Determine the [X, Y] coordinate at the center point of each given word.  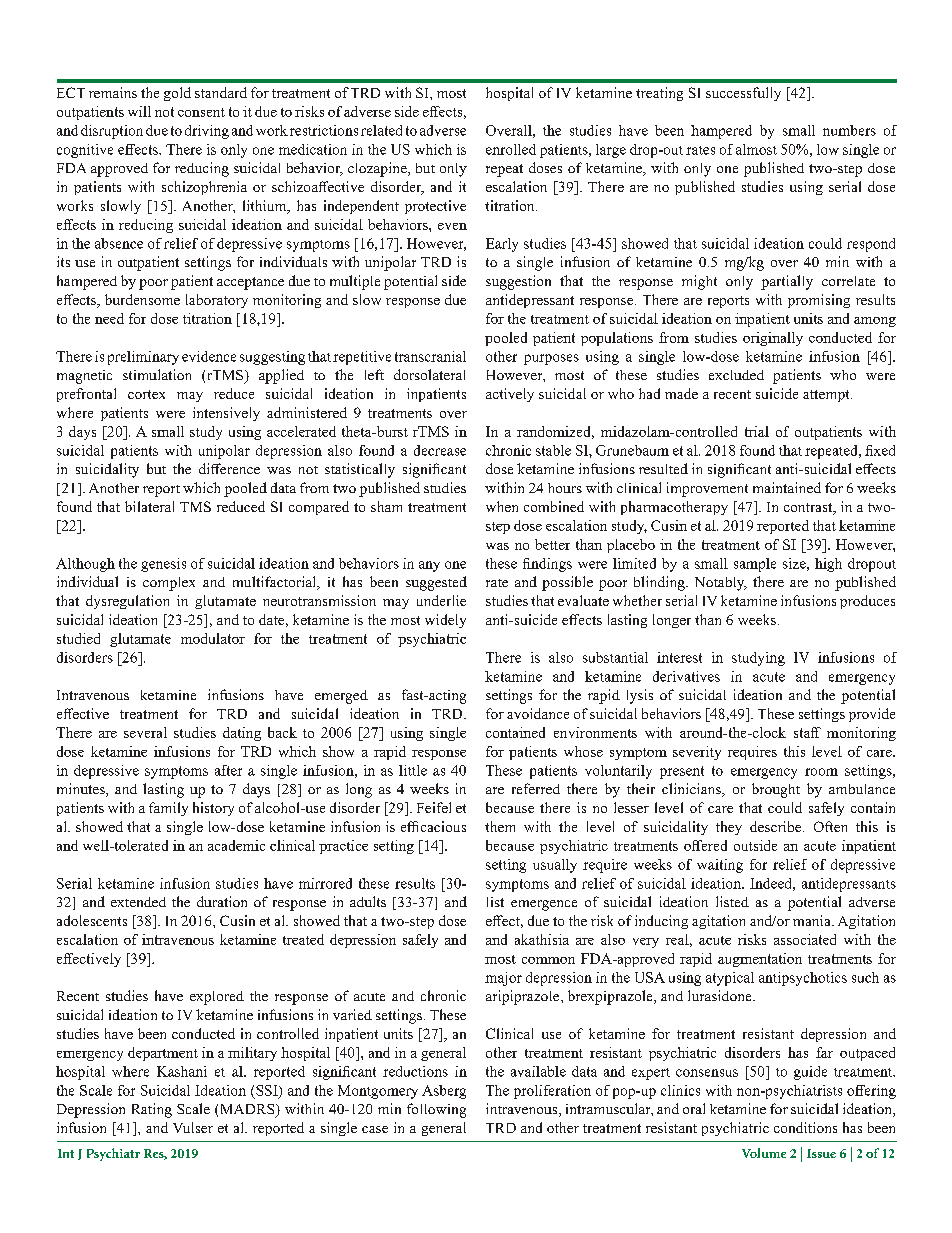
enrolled [511, 149]
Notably [721, 584]
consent [201, 112]
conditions [805, 1127]
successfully [743, 94]
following [436, 1110]
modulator [213, 638]
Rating [152, 1110]
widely [445, 621]
